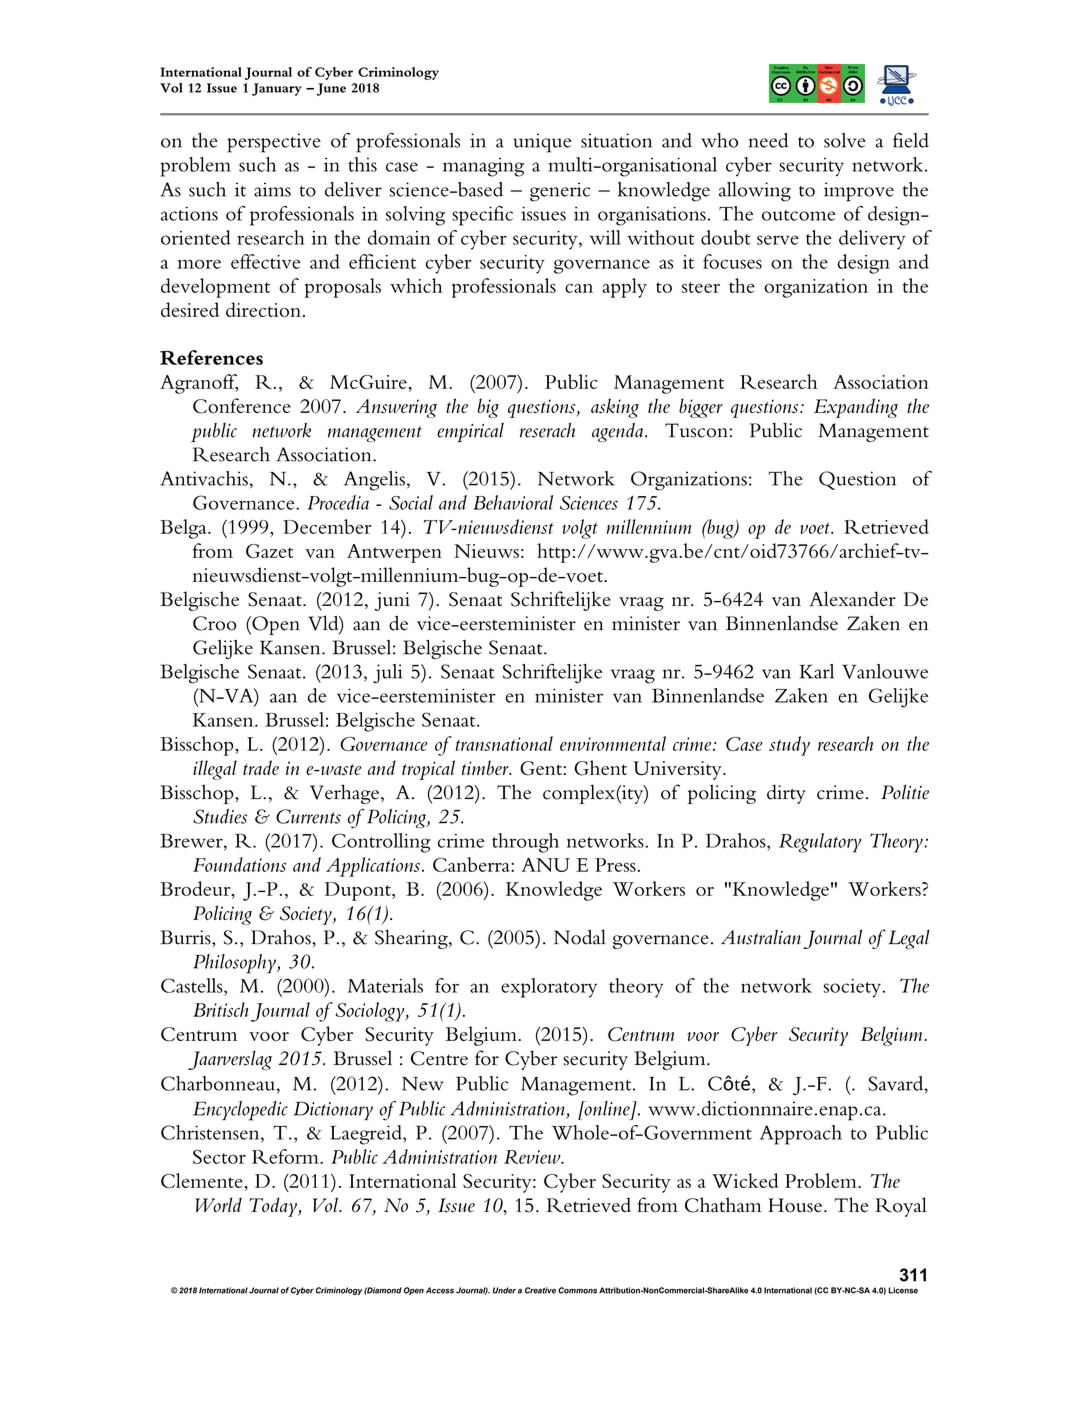 The width and height of the document is (1089, 1409). What do you see at coordinates (856, 408) in the document?
I see `Expanding` at bounding box center [856, 408].
